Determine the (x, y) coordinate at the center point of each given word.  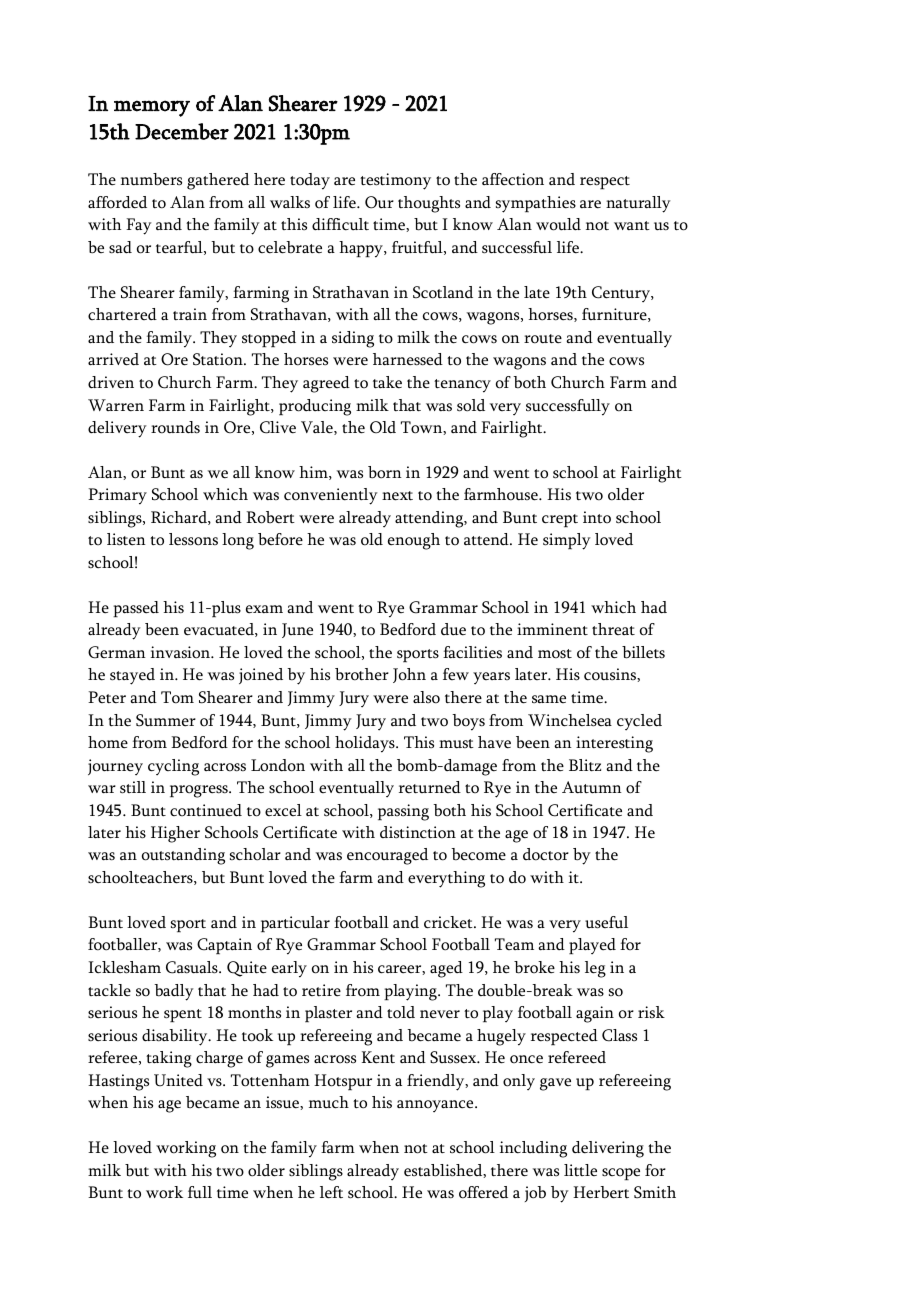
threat (613, 629)
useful (606, 922)
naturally (638, 204)
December (182, 131)
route (543, 339)
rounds (175, 427)
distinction (418, 832)
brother (362, 674)
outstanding (183, 856)
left (331, 1192)
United (178, 1080)
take (387, 382)
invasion (181, 652)
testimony (395, 181)
